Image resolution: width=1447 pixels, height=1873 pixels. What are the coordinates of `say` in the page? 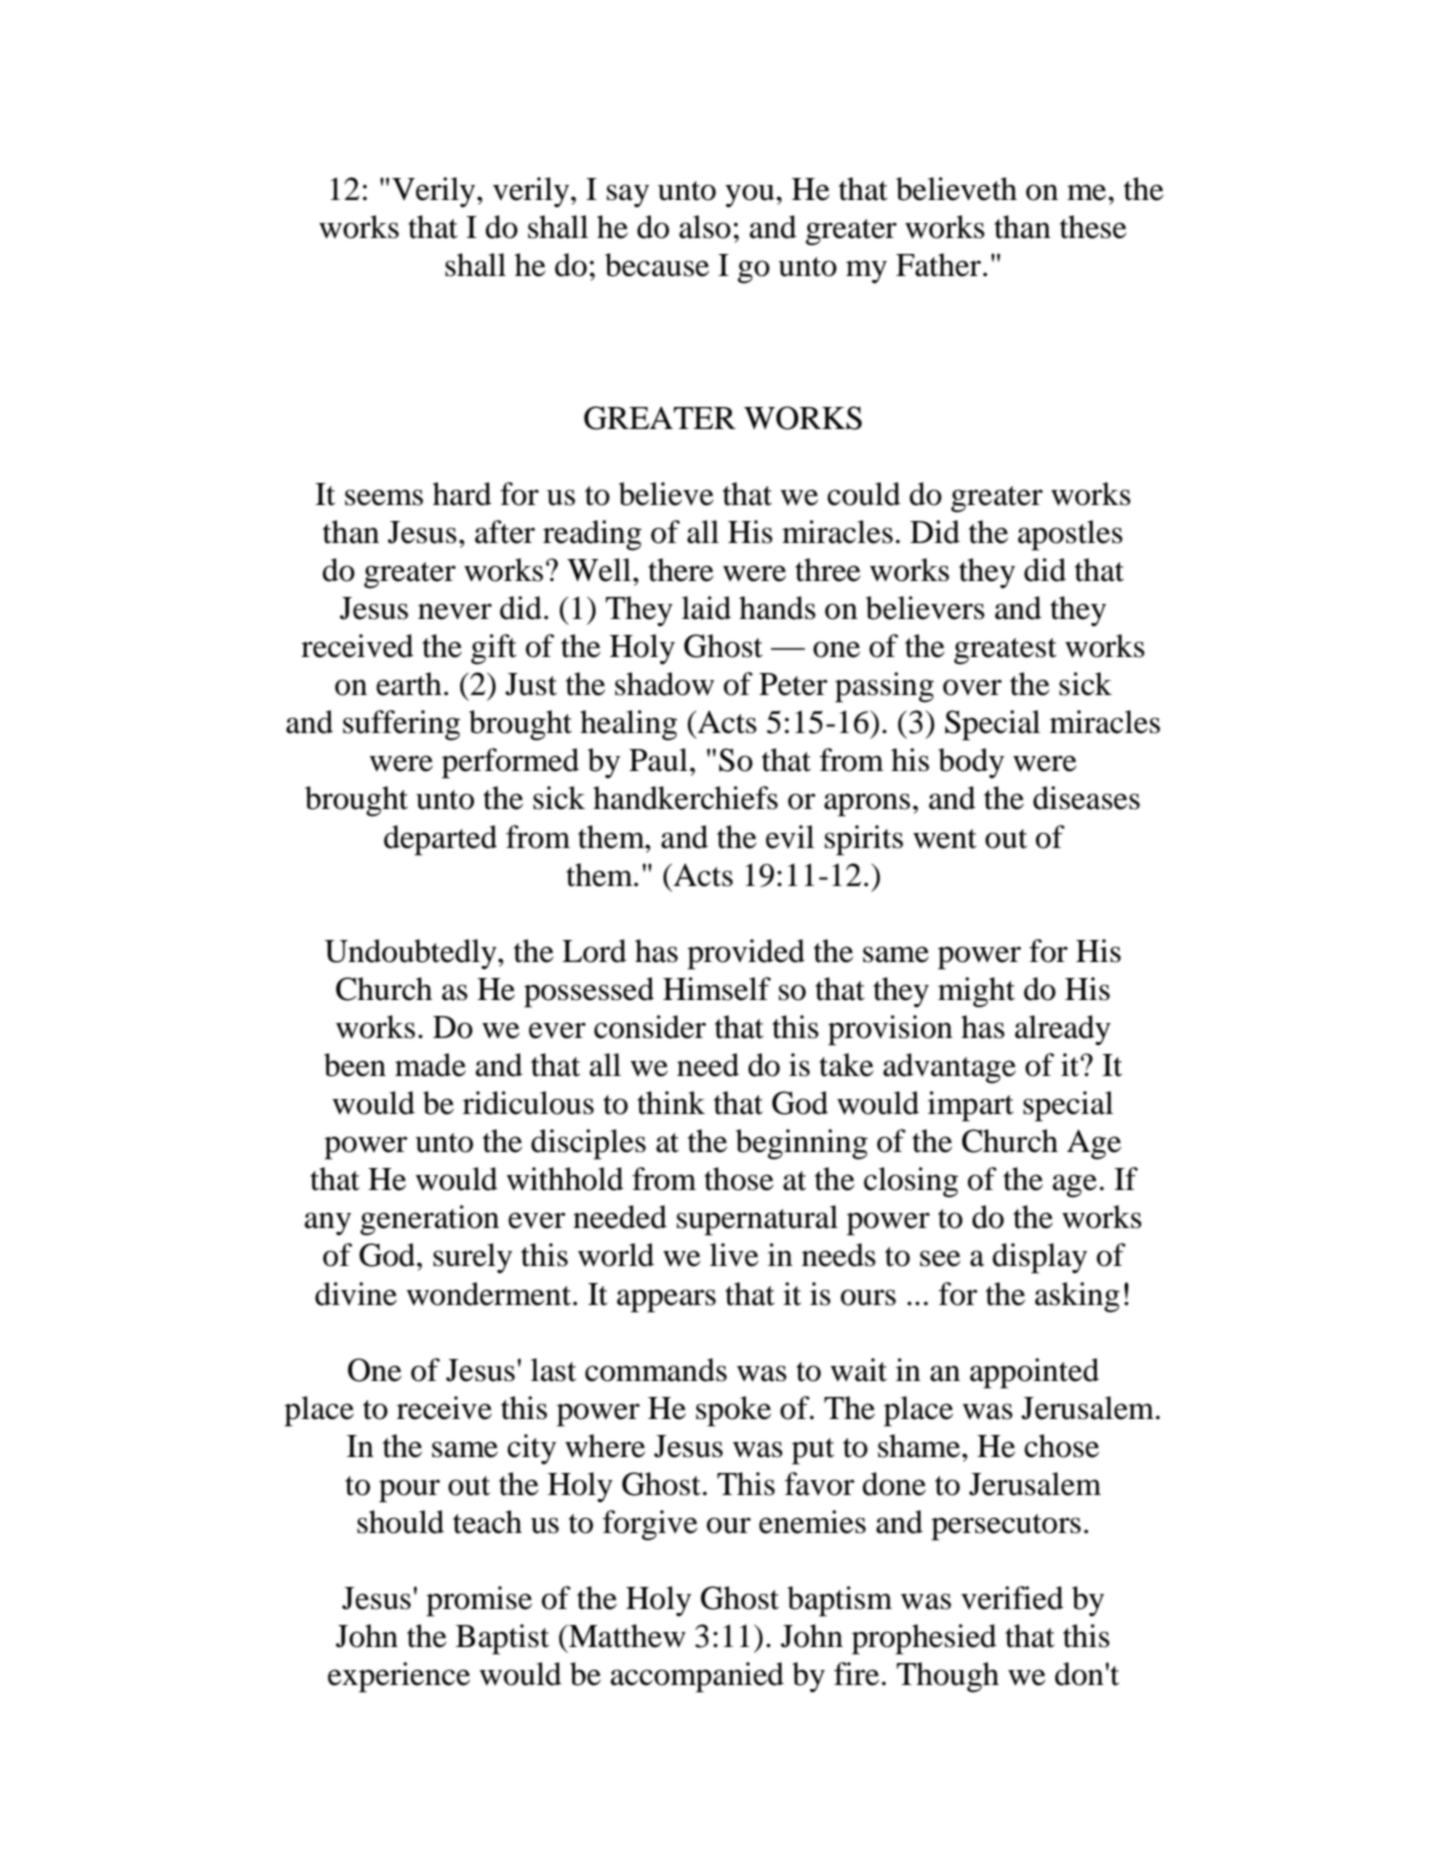 It's located at (628, 196).
